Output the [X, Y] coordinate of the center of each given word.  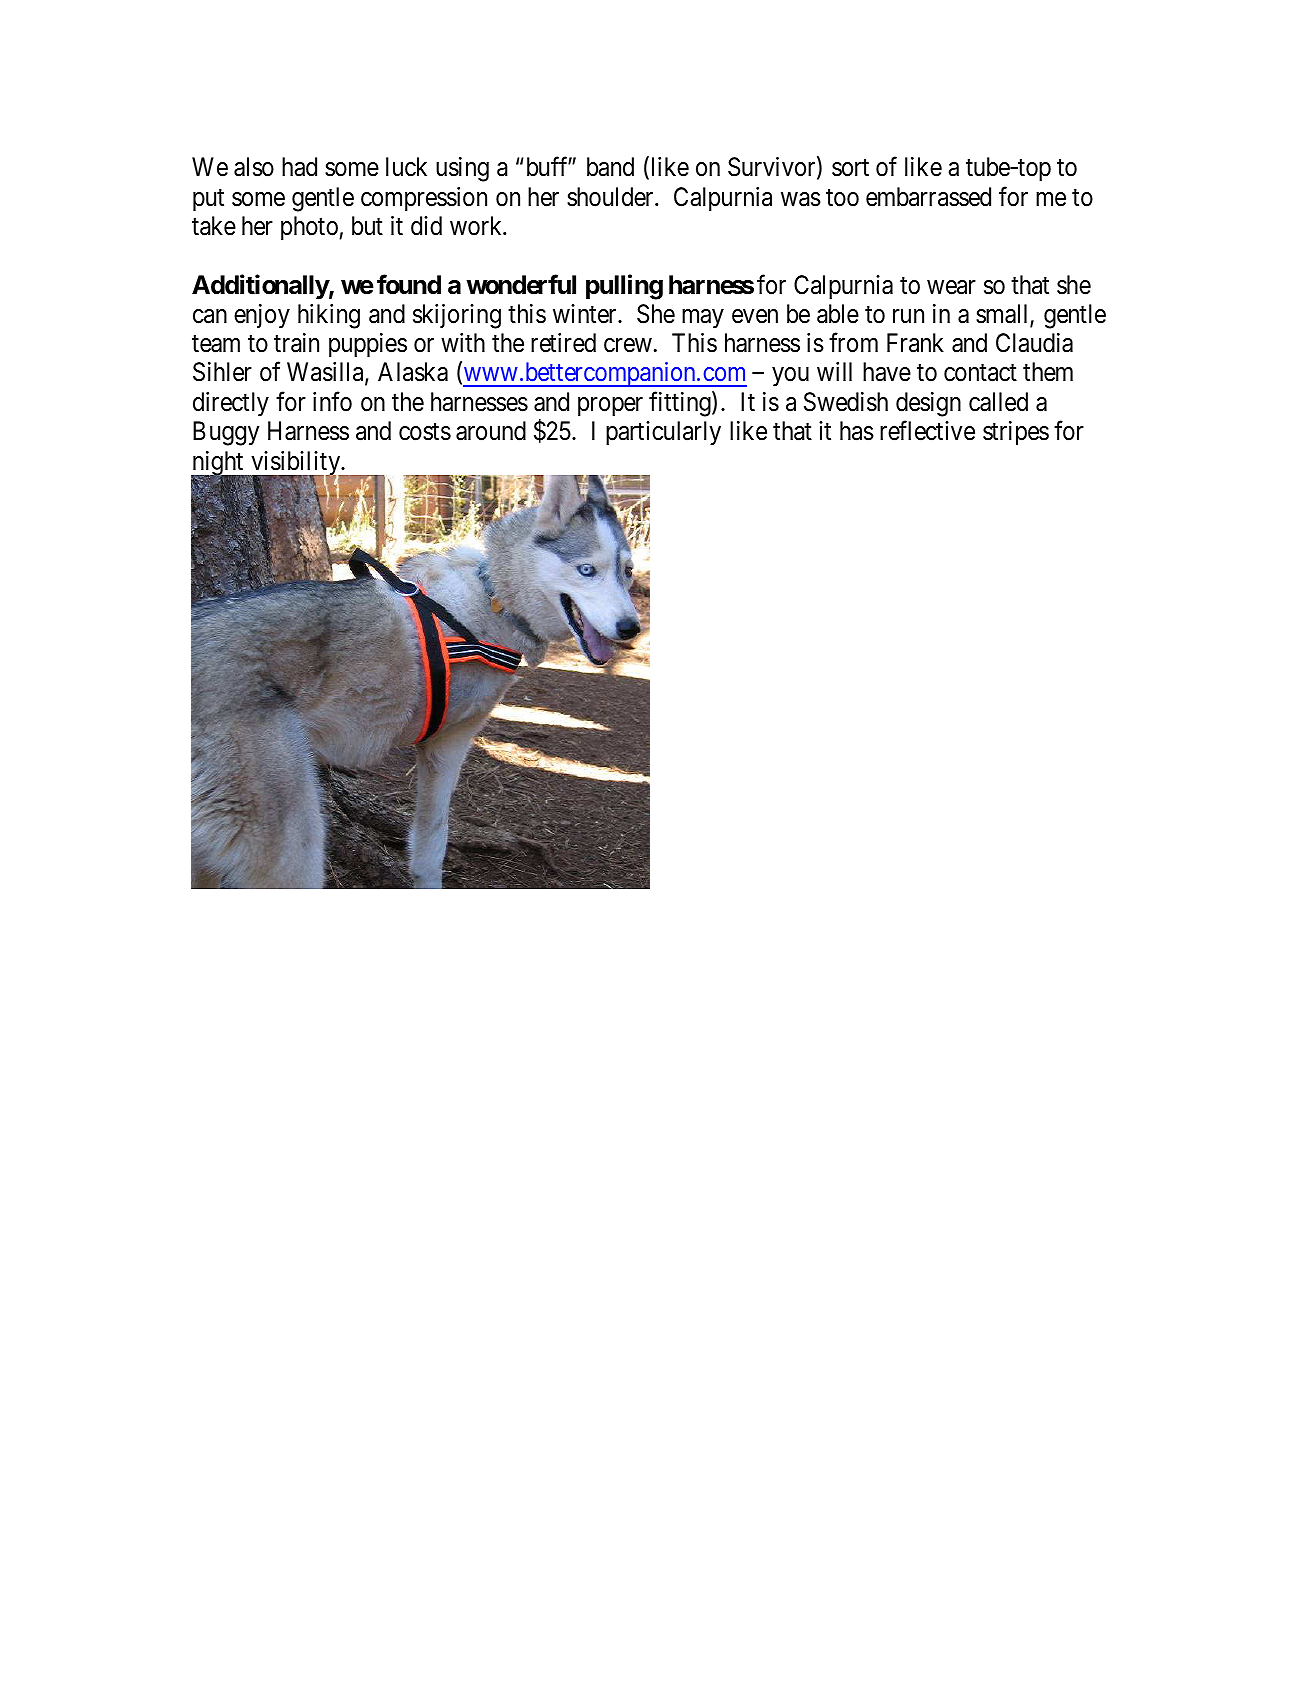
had [299, 167]
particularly [663, 433]
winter [586, 314]
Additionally [260, 287]
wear [951, 287]
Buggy [226, 433]
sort [850, 168]
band [610, 167]
